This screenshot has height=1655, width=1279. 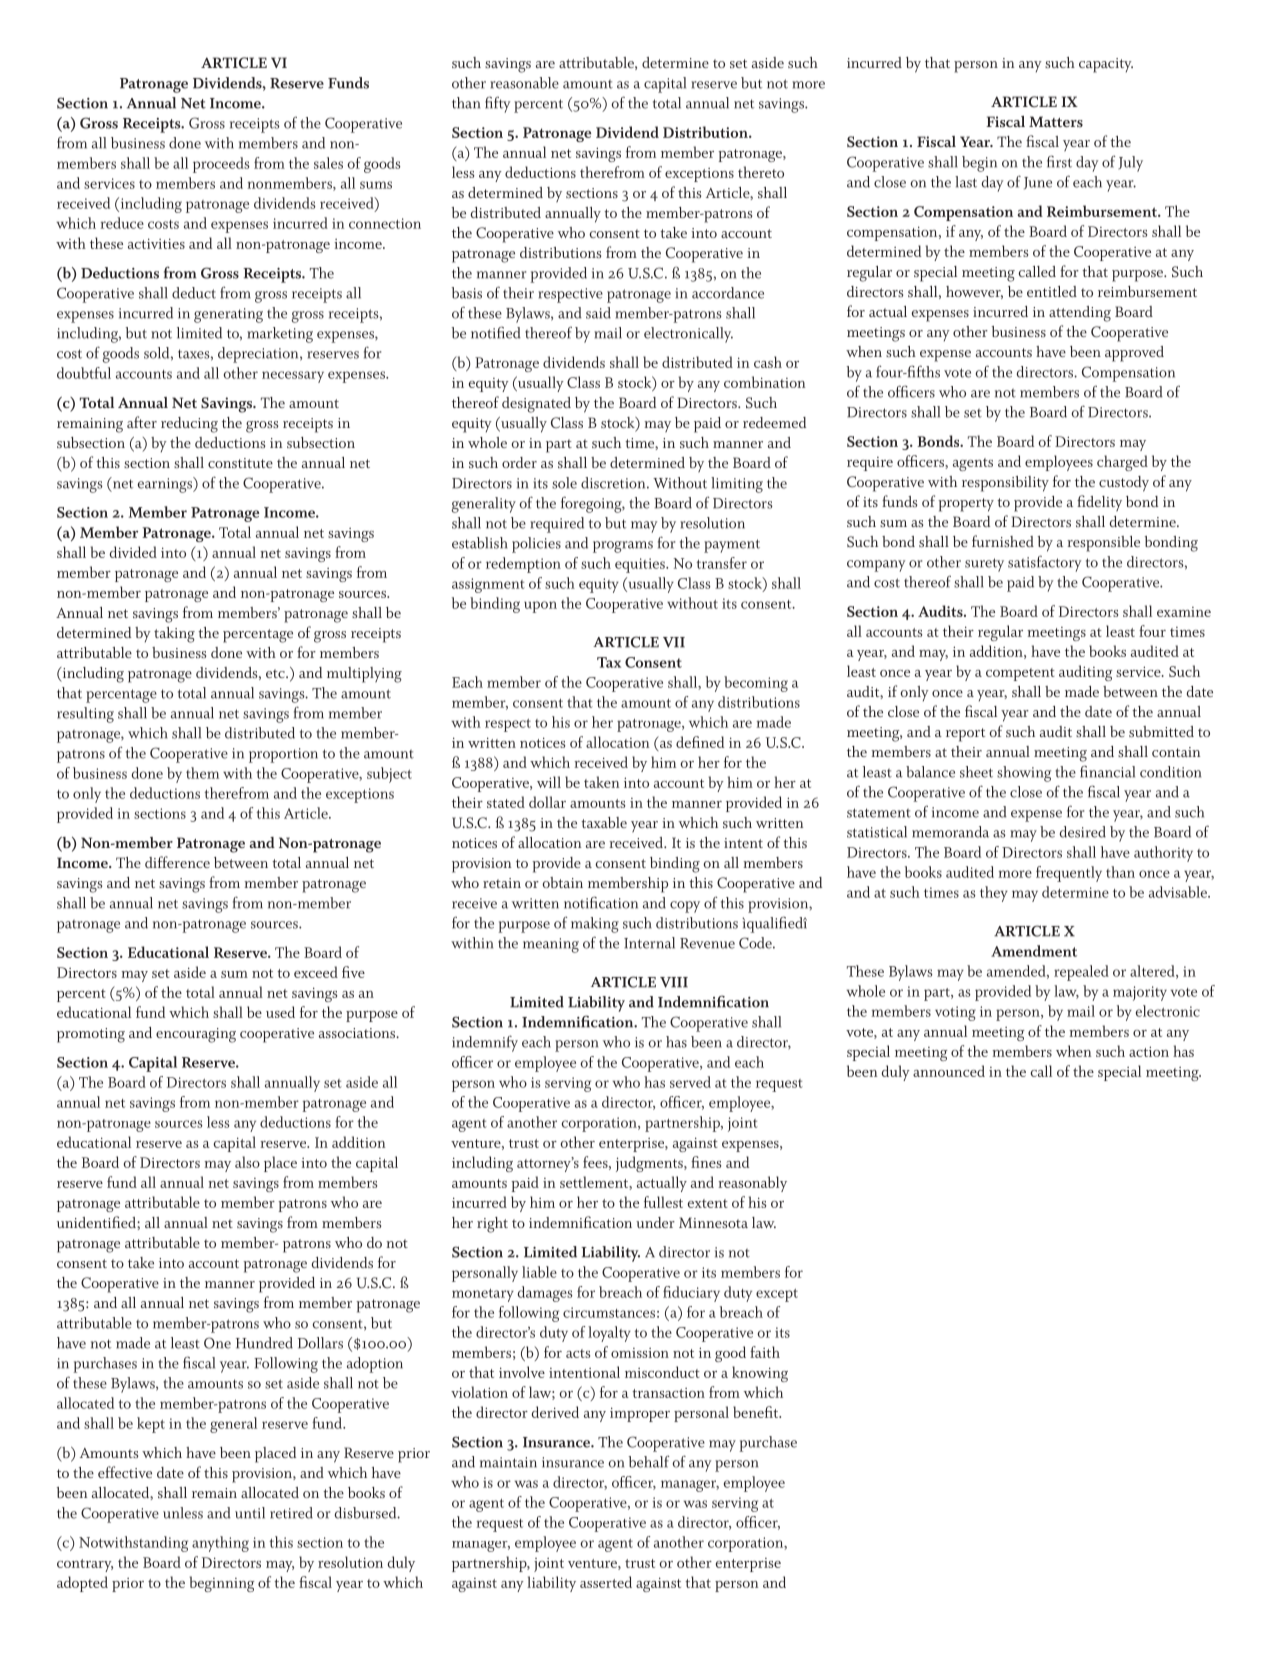 What do you see at coordinates (1056, 122) in the screenshot?
I see `Matters` at bounding box center [1056, 122].
